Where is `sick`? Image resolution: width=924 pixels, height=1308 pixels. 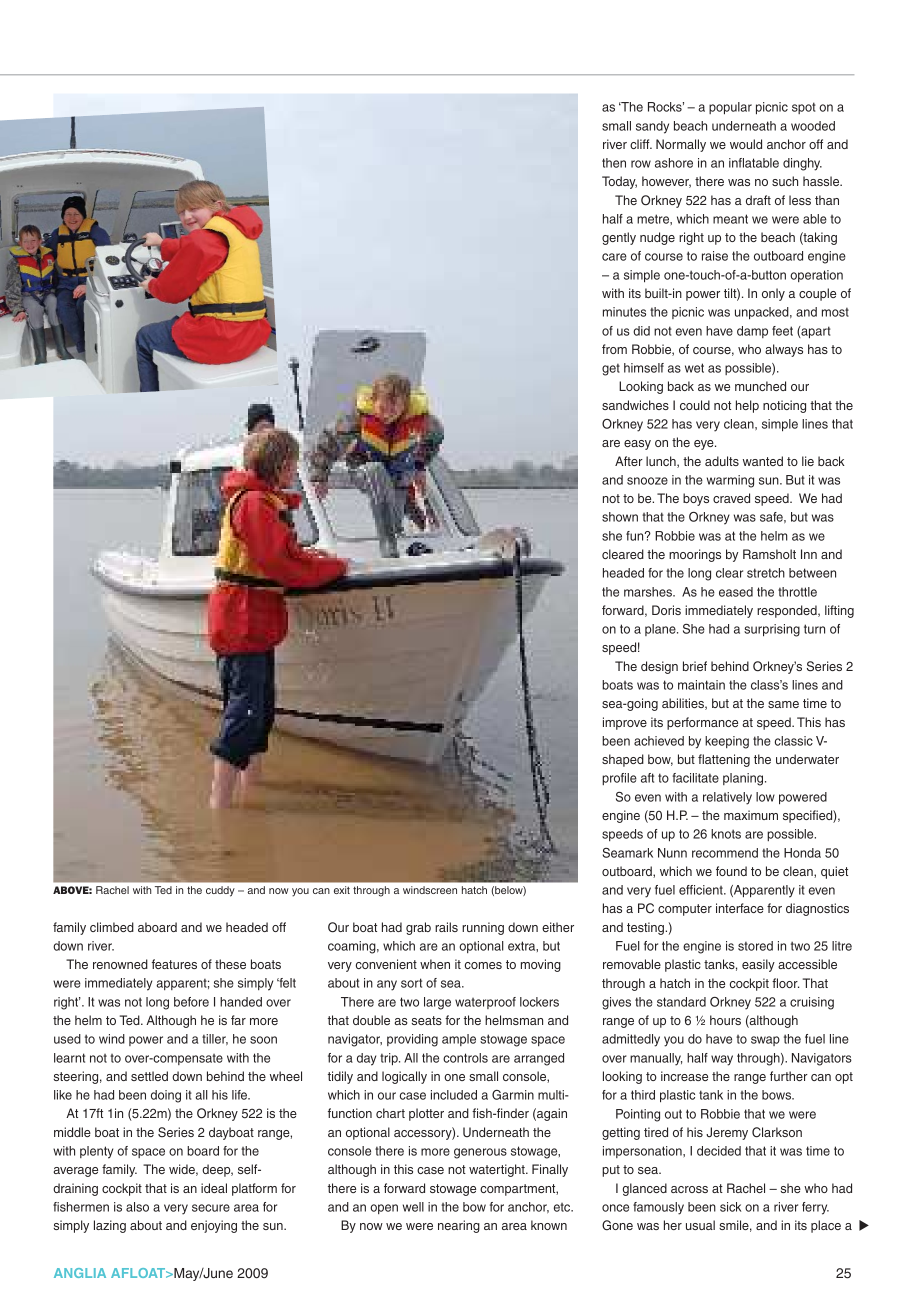 sick is located at coordinates (730, 1207).
